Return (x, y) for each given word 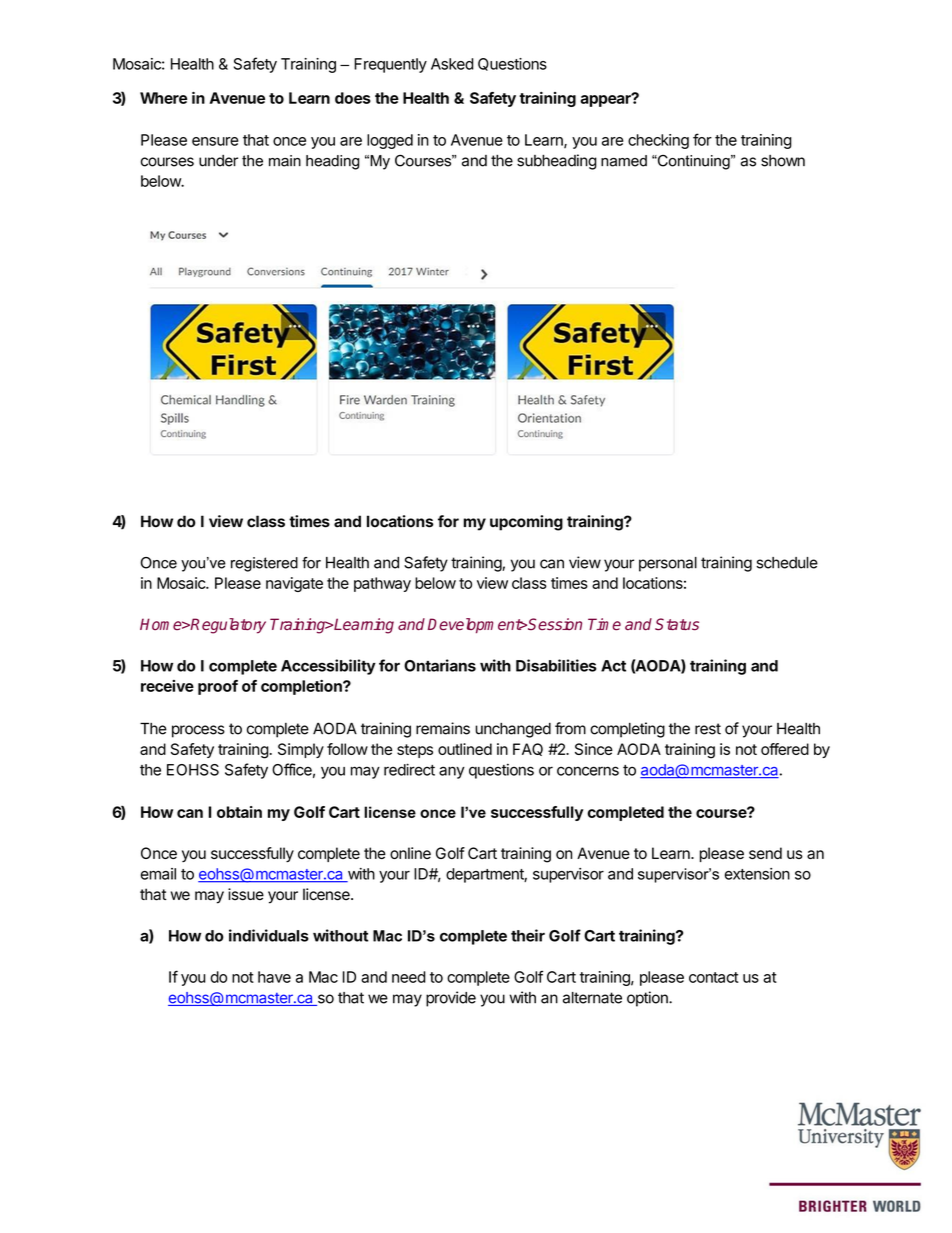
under (218, 161)
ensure (215, 141)
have (274, 977)
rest (708, 729)
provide (451, 999)
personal (668, 564)
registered (264, 564)
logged (390, 141)
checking (658, 141)
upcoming (526, 523)
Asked (452, 64)
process (198, 731)
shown (783, 161)
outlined (465, 749)
